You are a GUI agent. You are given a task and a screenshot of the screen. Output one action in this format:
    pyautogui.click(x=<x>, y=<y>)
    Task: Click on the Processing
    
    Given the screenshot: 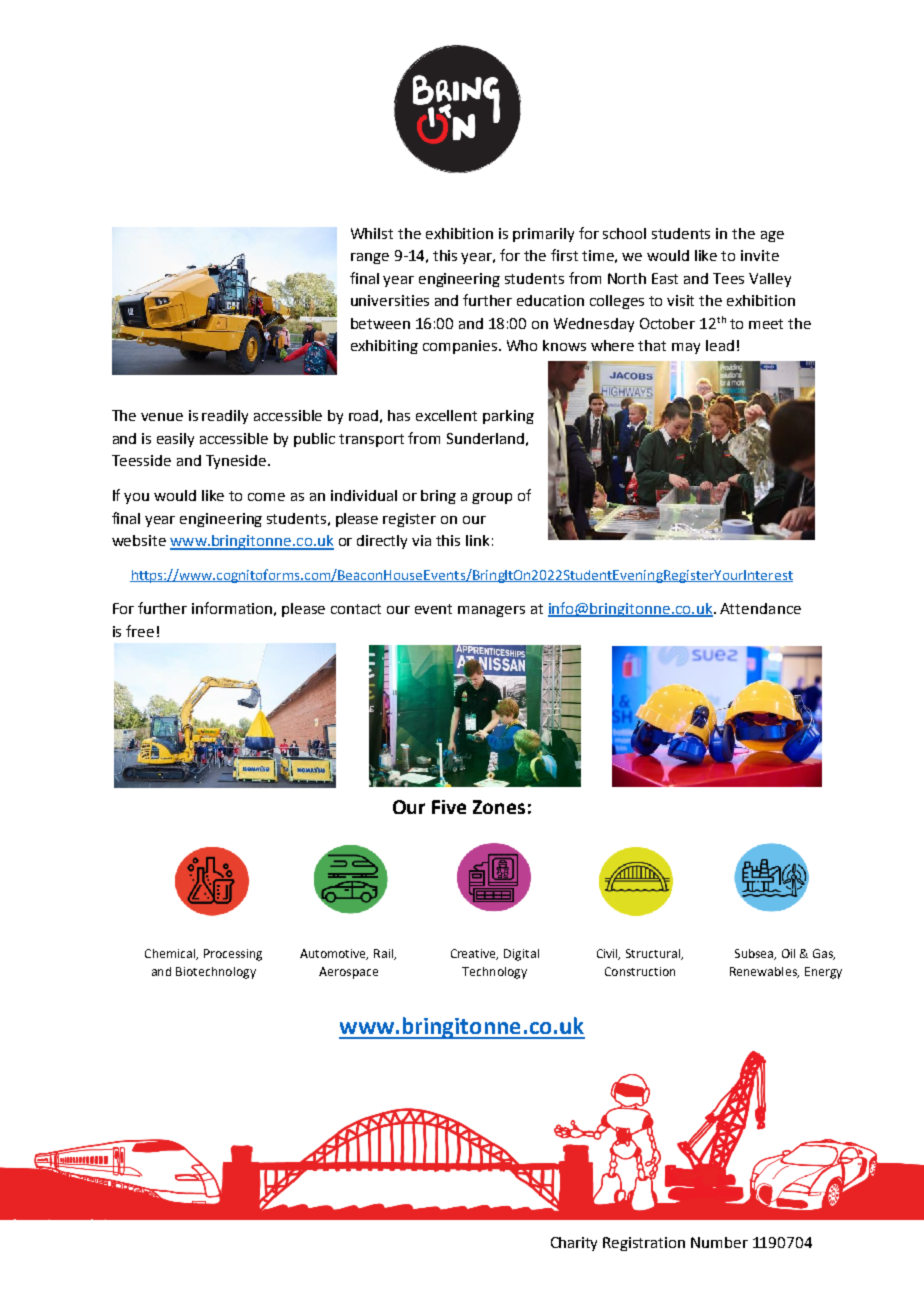 What is the action you would take?
    pyautogui.click(x=233, y=955)
